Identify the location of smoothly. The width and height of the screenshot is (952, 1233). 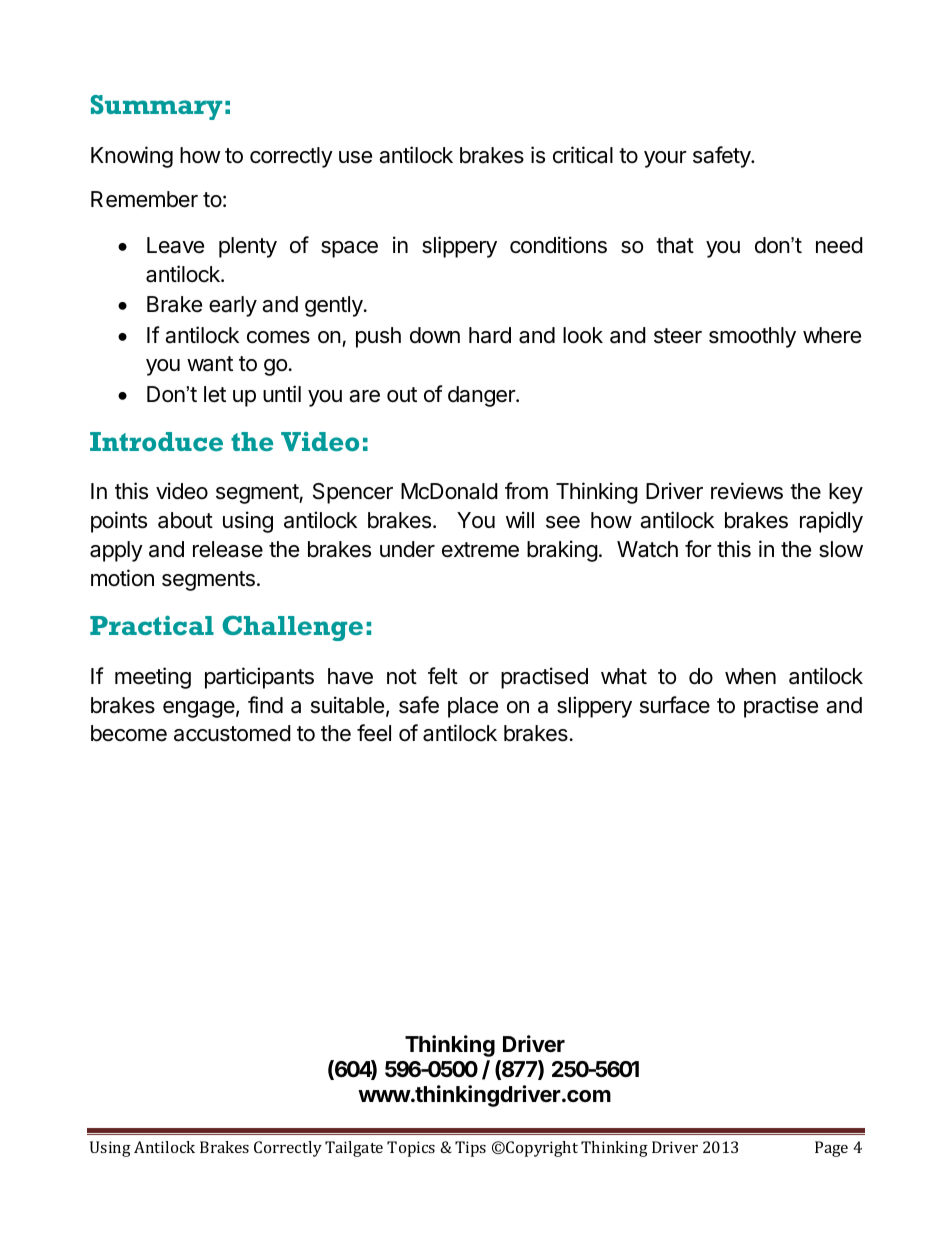
(752, 337).
